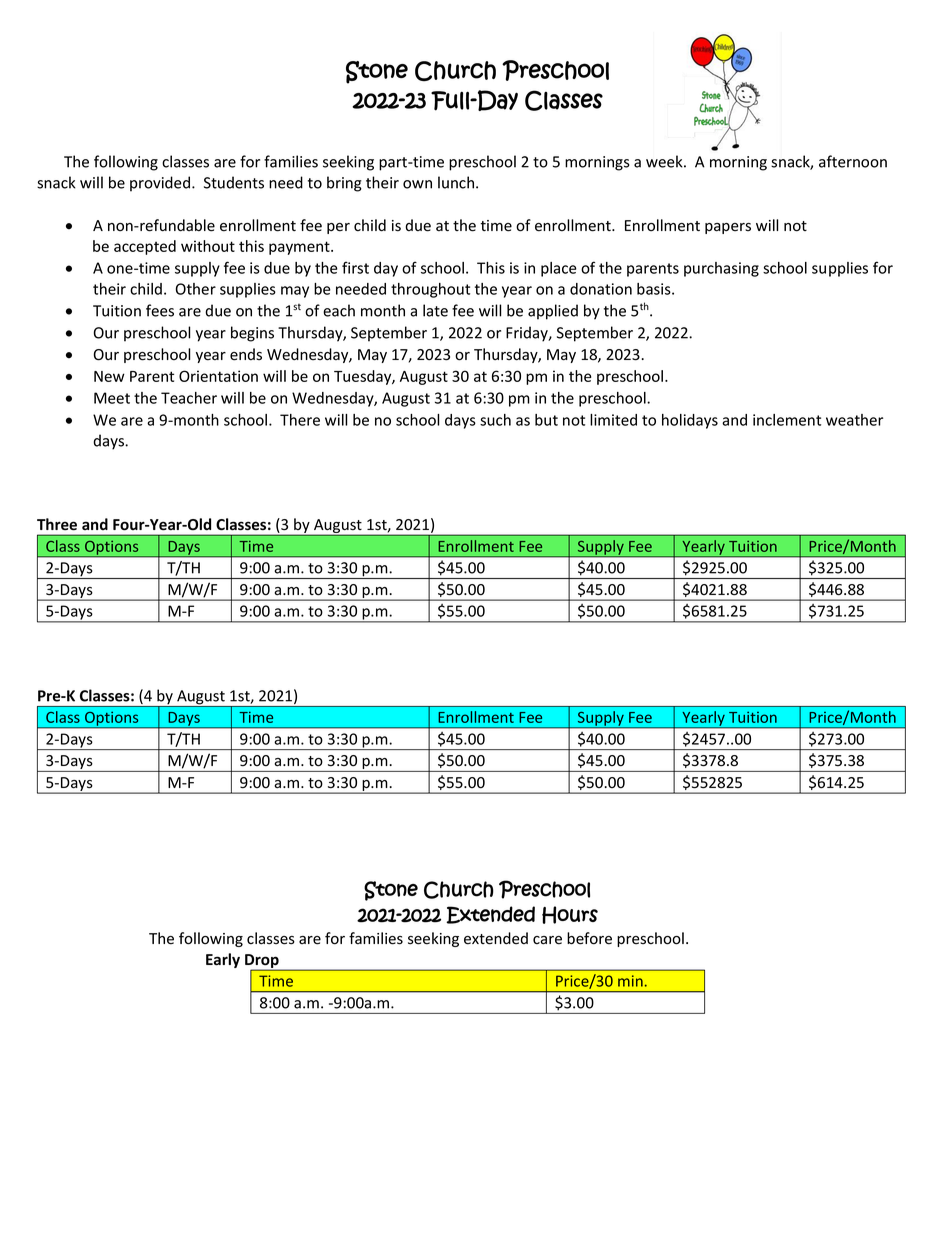 The height and width of the screenshot is (1233, 952). Describe the element at coordinates (570, 915) in the screenshot. I see `Hours` at that location.
